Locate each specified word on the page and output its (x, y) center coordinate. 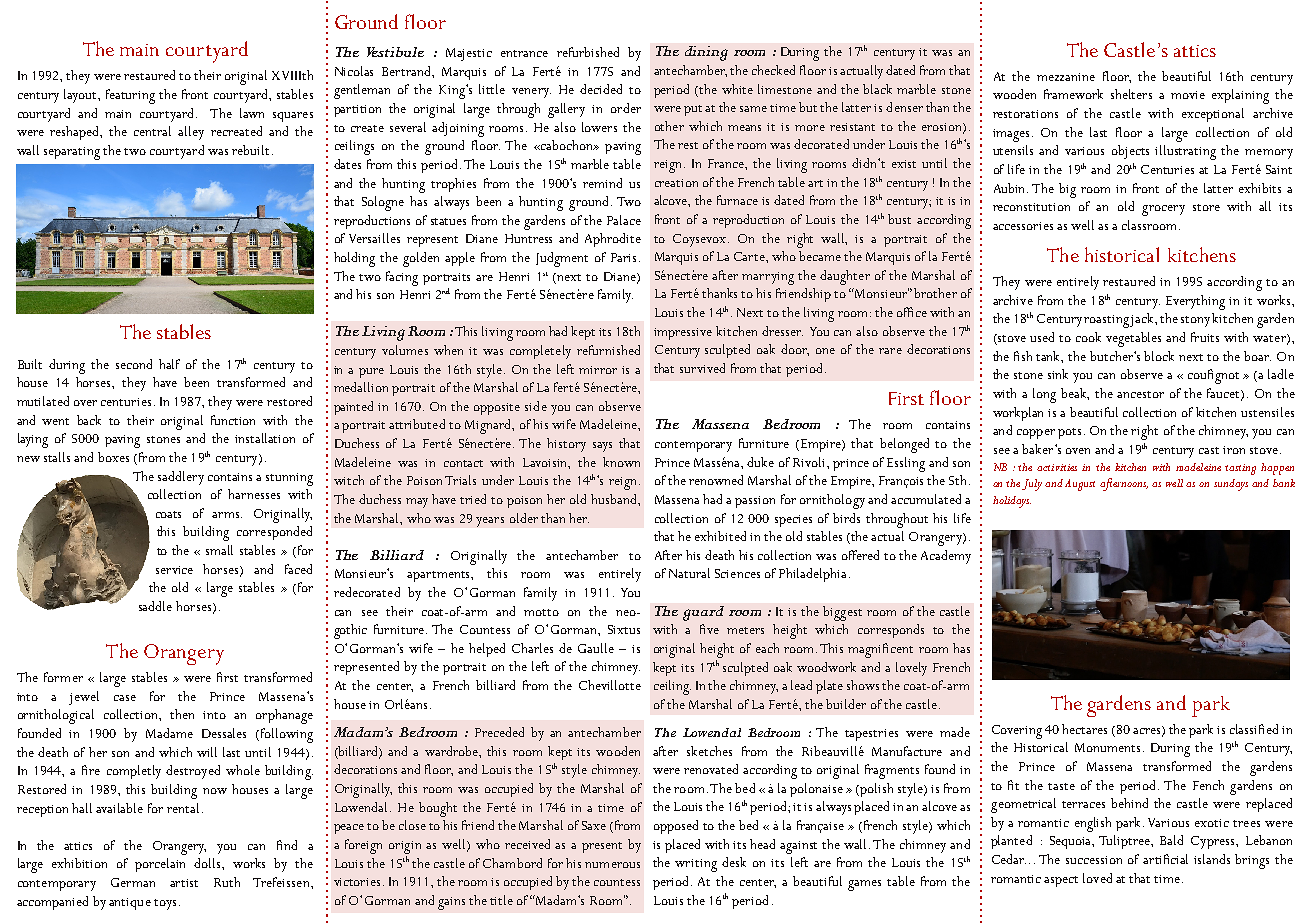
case (125, 698)
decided (601, 89)
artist (184, 883)
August (1080, 485)
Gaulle (596, 648)
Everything (1195, 302)
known (621, 462)
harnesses (254, 494)
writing (696, 865)
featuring (130, 96)
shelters (1131, 94)
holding (354, 259)
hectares (1084, 729)
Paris (625, 257)
